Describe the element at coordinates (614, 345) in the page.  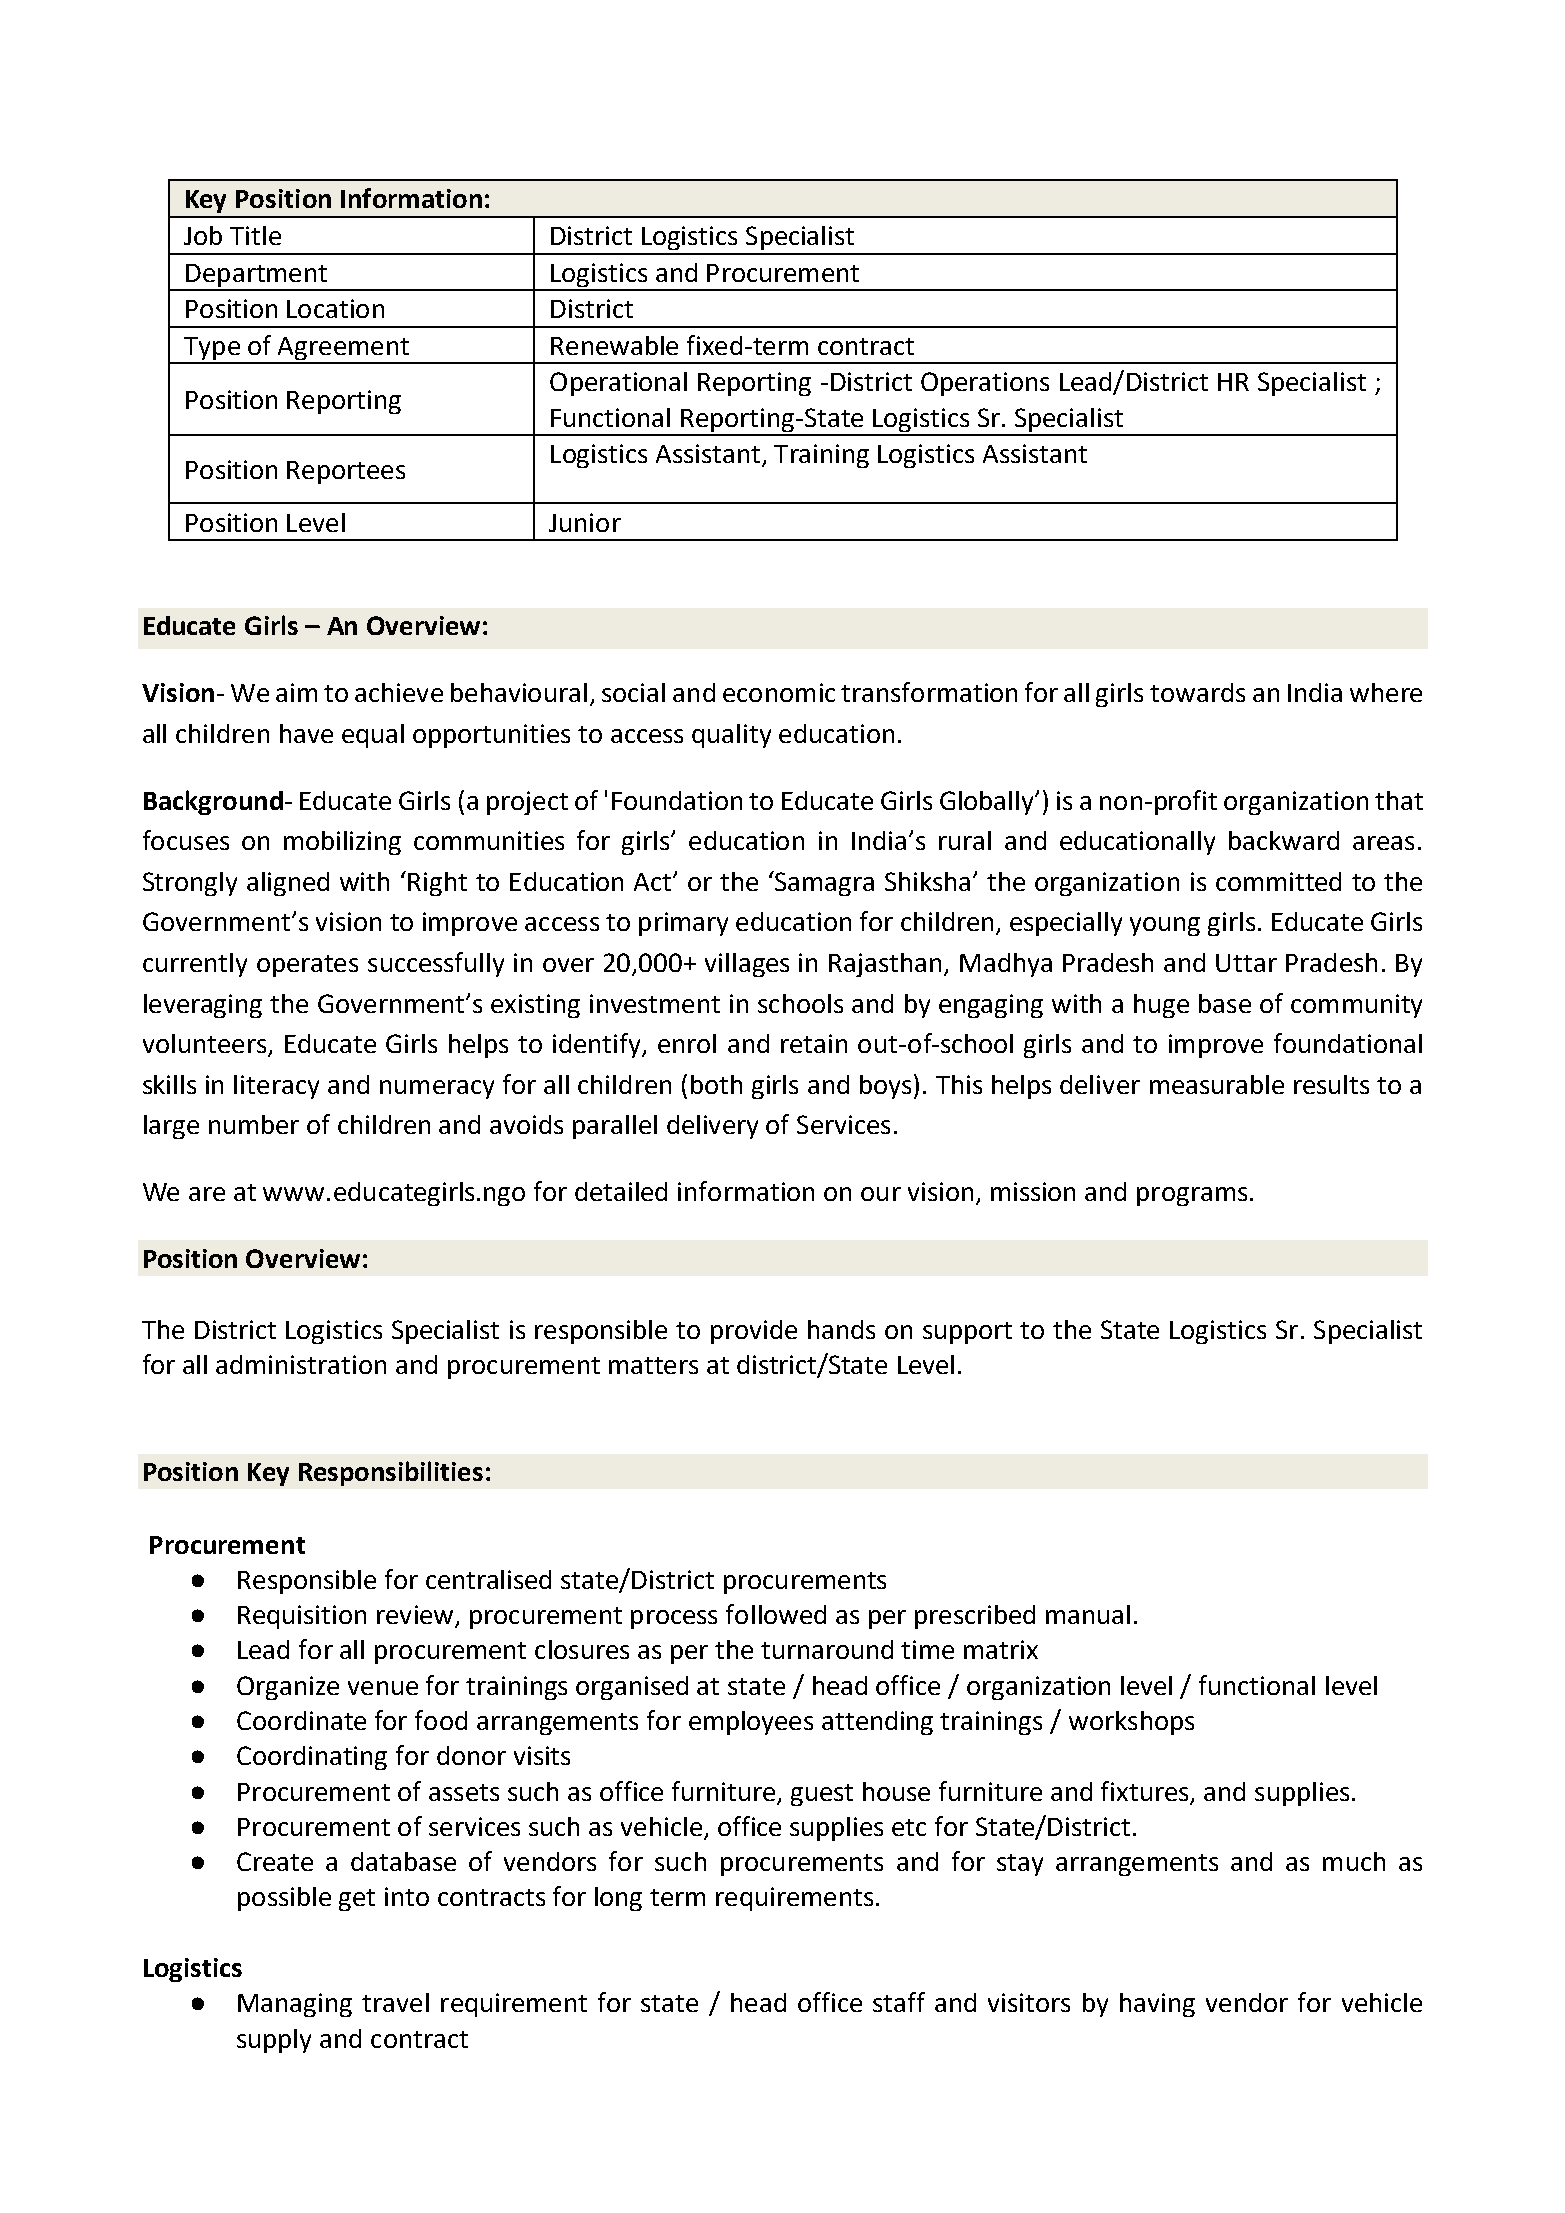
I see `Renewable` at that location.
